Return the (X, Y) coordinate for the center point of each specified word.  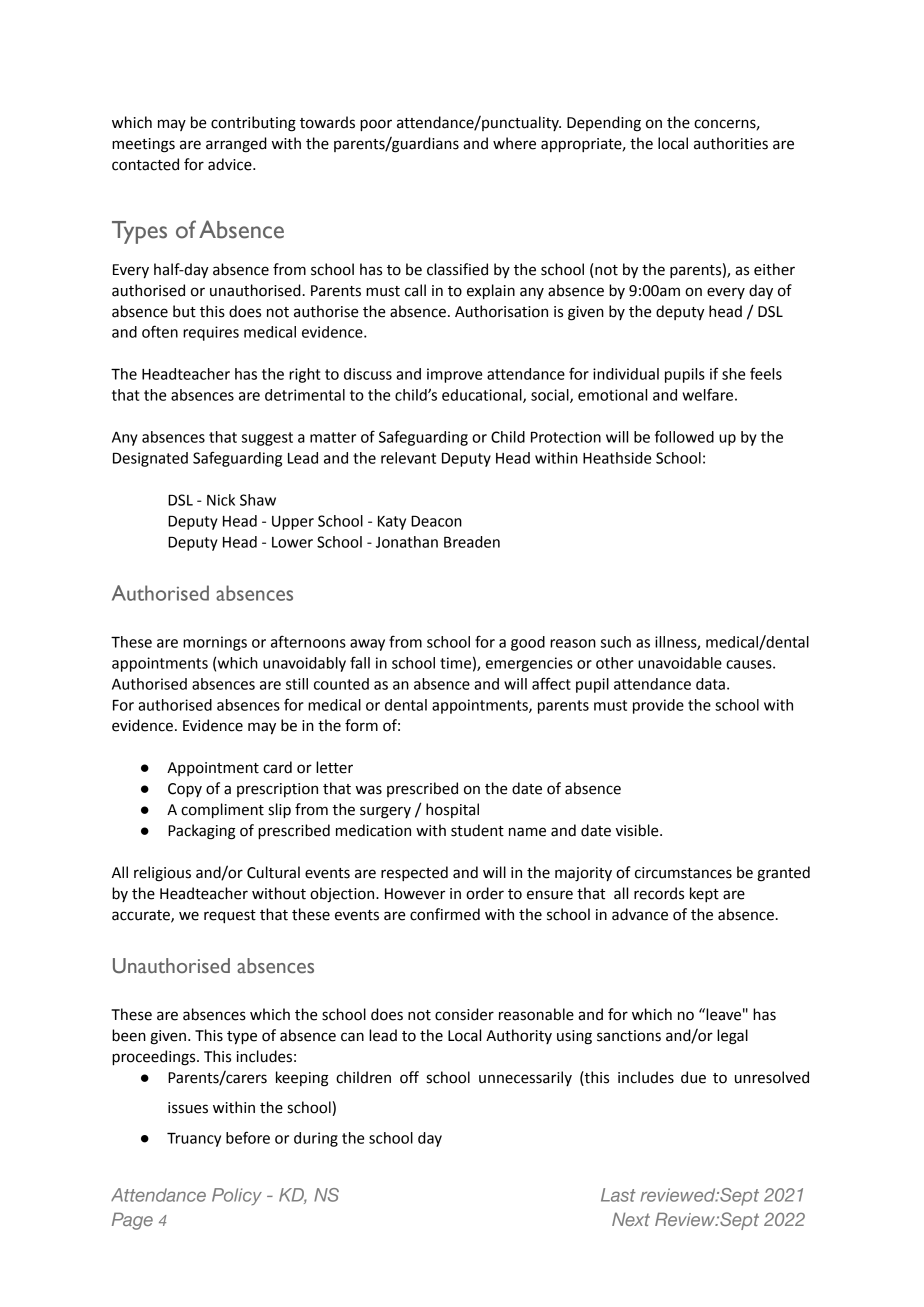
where (514, 143)
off (409, 1077)
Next (631, 1219)
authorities (731, 143)
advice (231, 164)
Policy (237, 1196)
